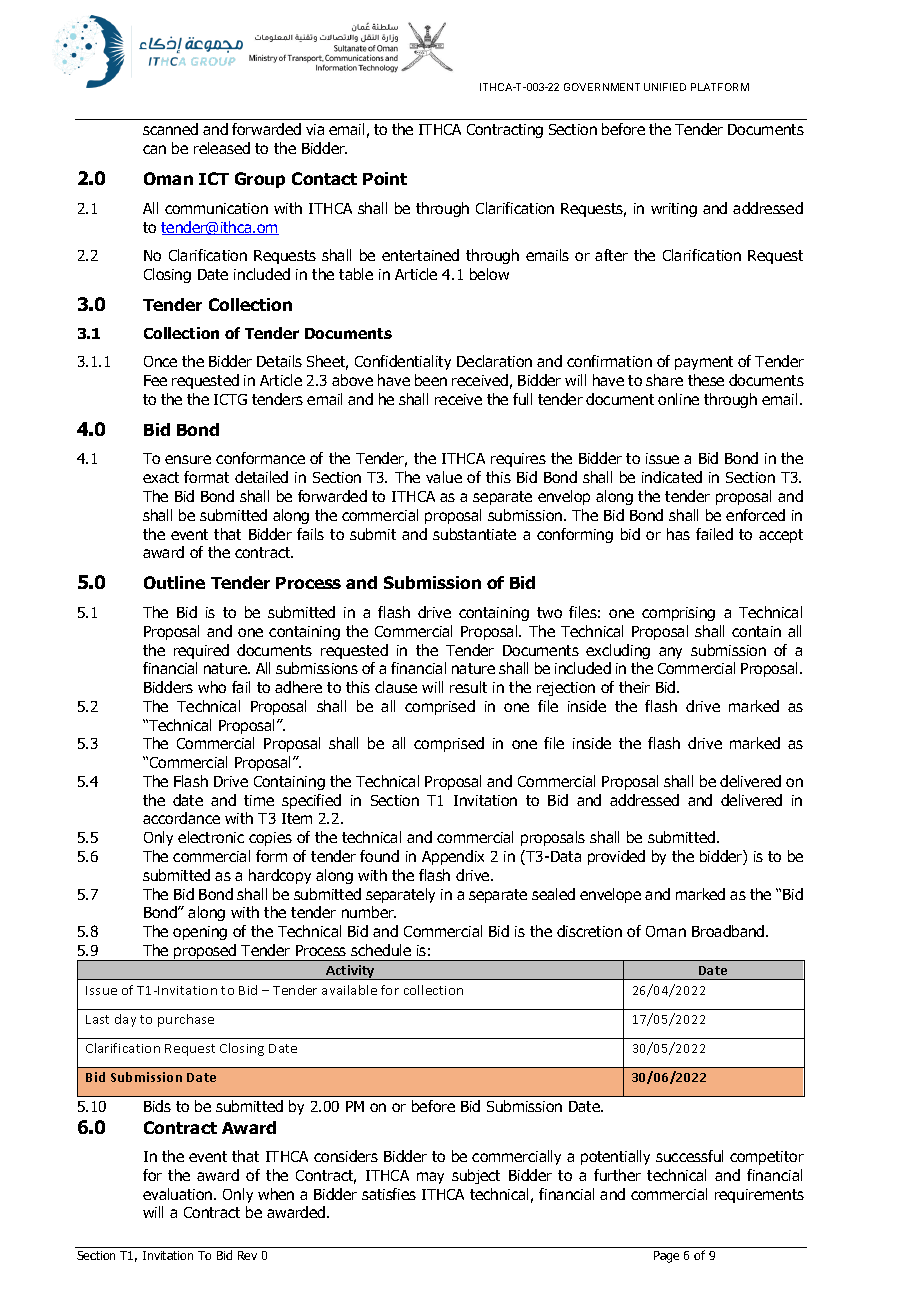  Describe the element at coordinates (468, 687) in the page. I see `result` at that location.
